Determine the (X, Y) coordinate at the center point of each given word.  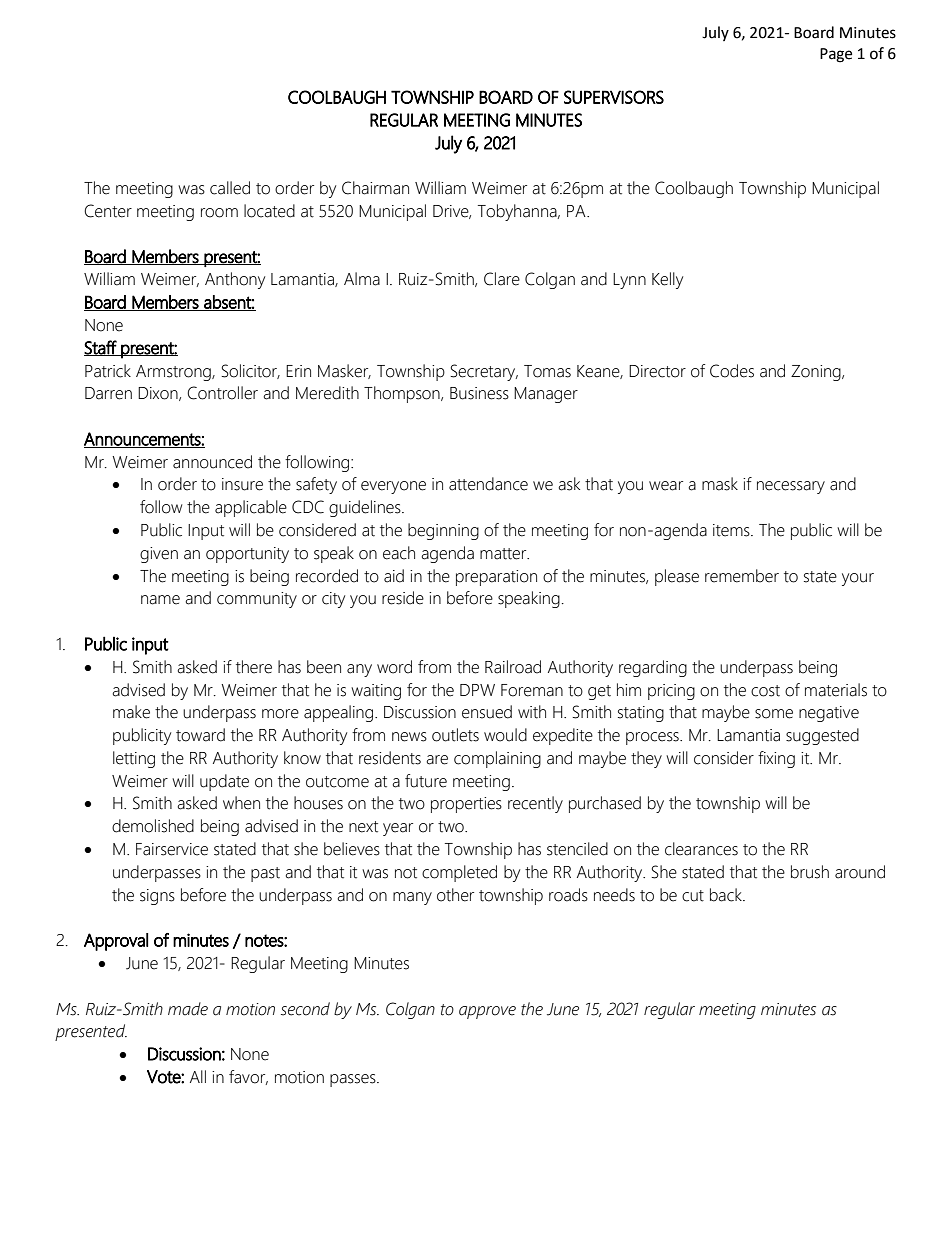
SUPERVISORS (614, 97)
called (230, 188)
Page (836, 55)
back (727, 895)
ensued (487, 712)
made (188, 1009)
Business (479, 393)
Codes (732, 371)
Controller (222, 393)
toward (200, 735)
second (305, 1009)
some (774, 714)
